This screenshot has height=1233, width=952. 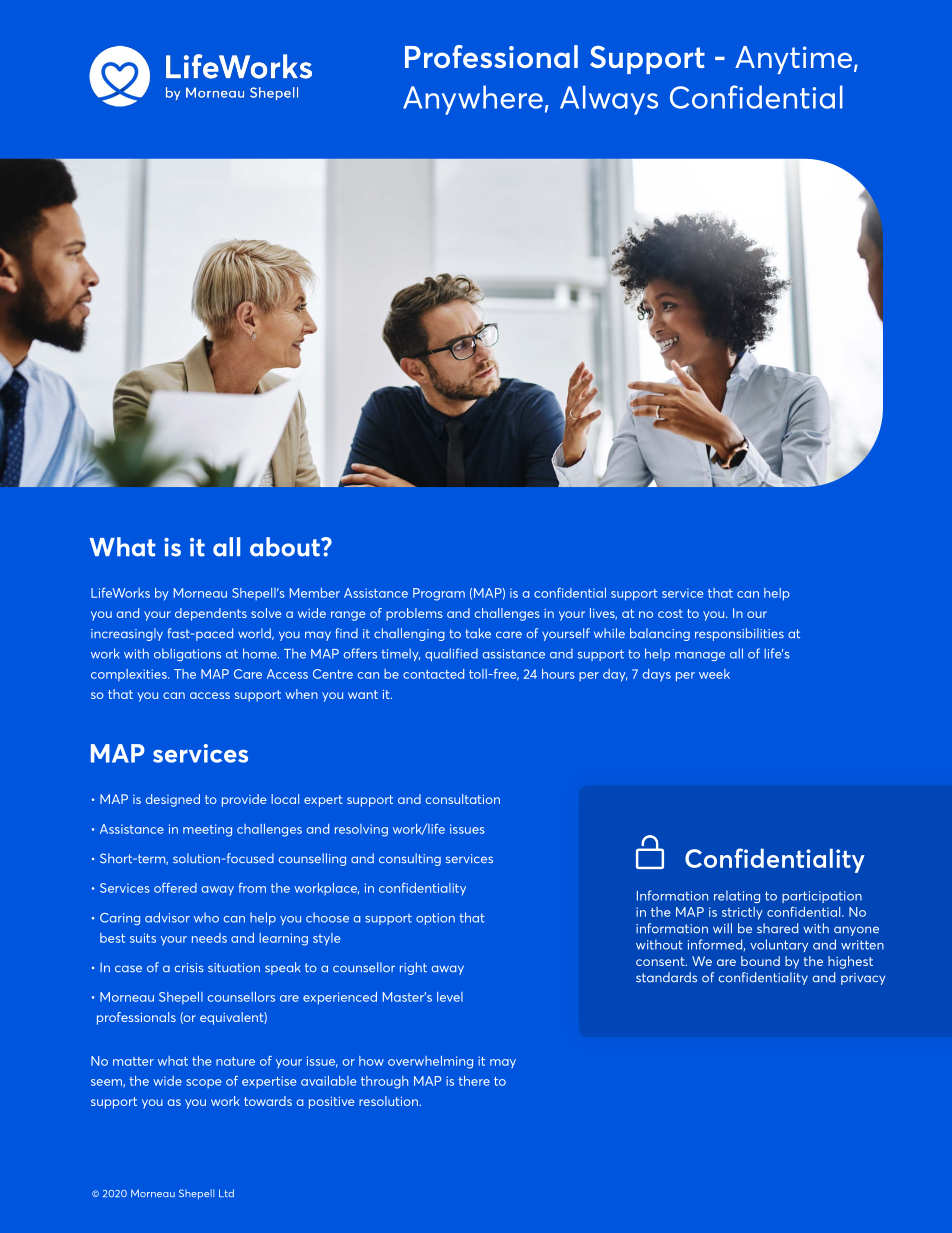 I want to click on Ltd, so click(x=226, y=1193).
